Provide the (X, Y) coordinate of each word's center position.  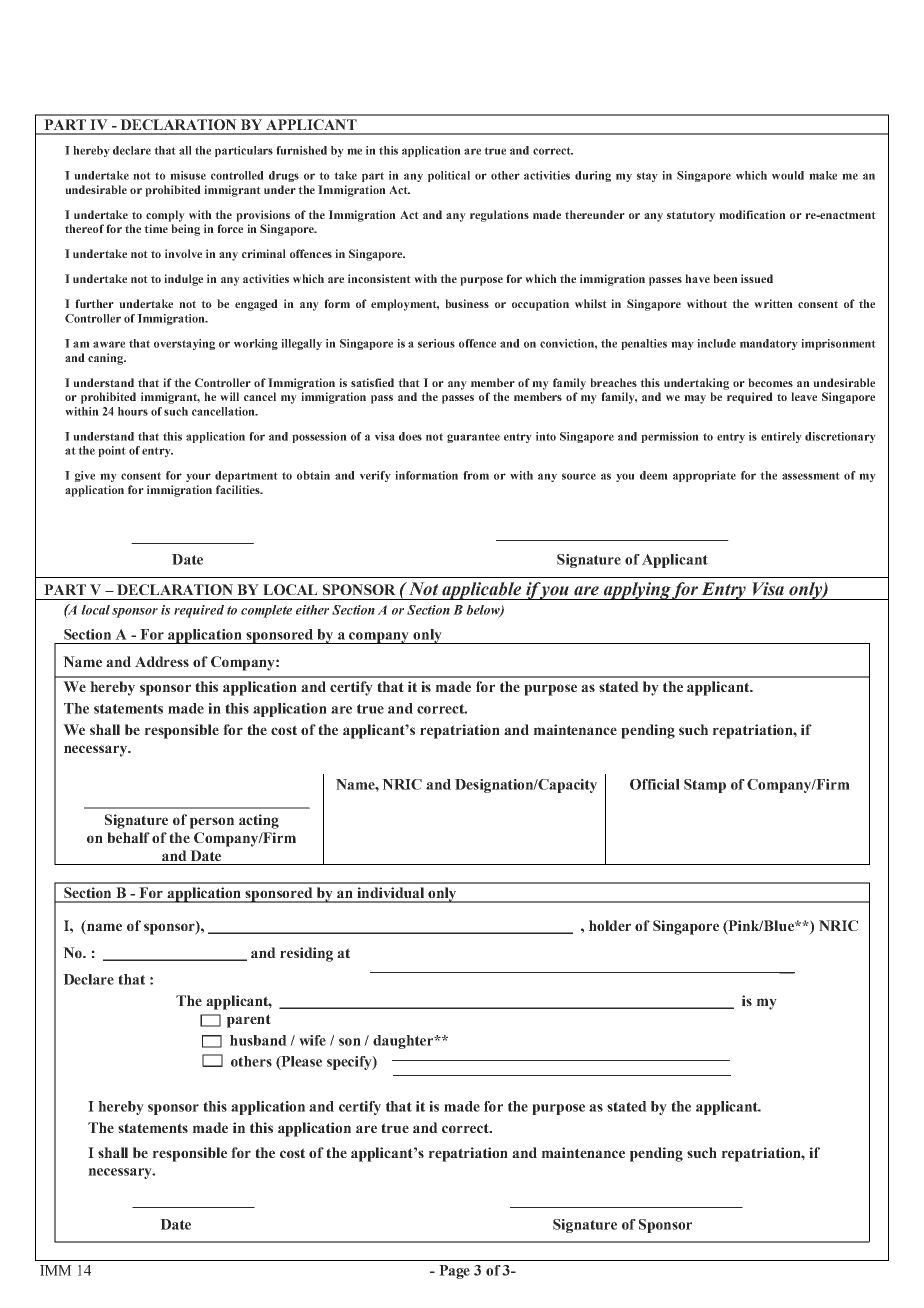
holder (610, 925)
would (788, 175)
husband (258, 1040)
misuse (188, 175)
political (449, 176)
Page (454, 1272)
